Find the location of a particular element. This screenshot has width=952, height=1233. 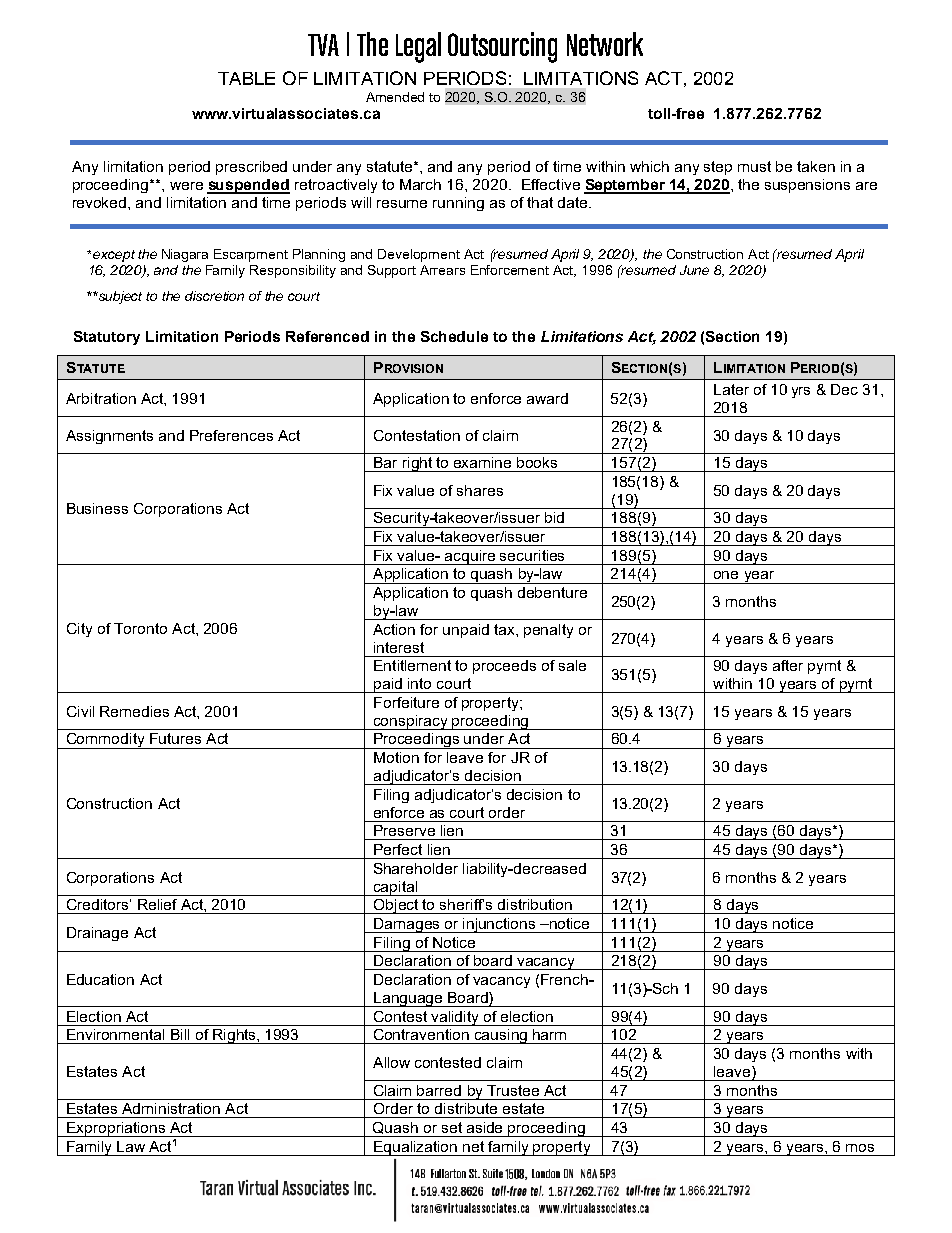

Equalization is located at coordinates (416, 1148).
